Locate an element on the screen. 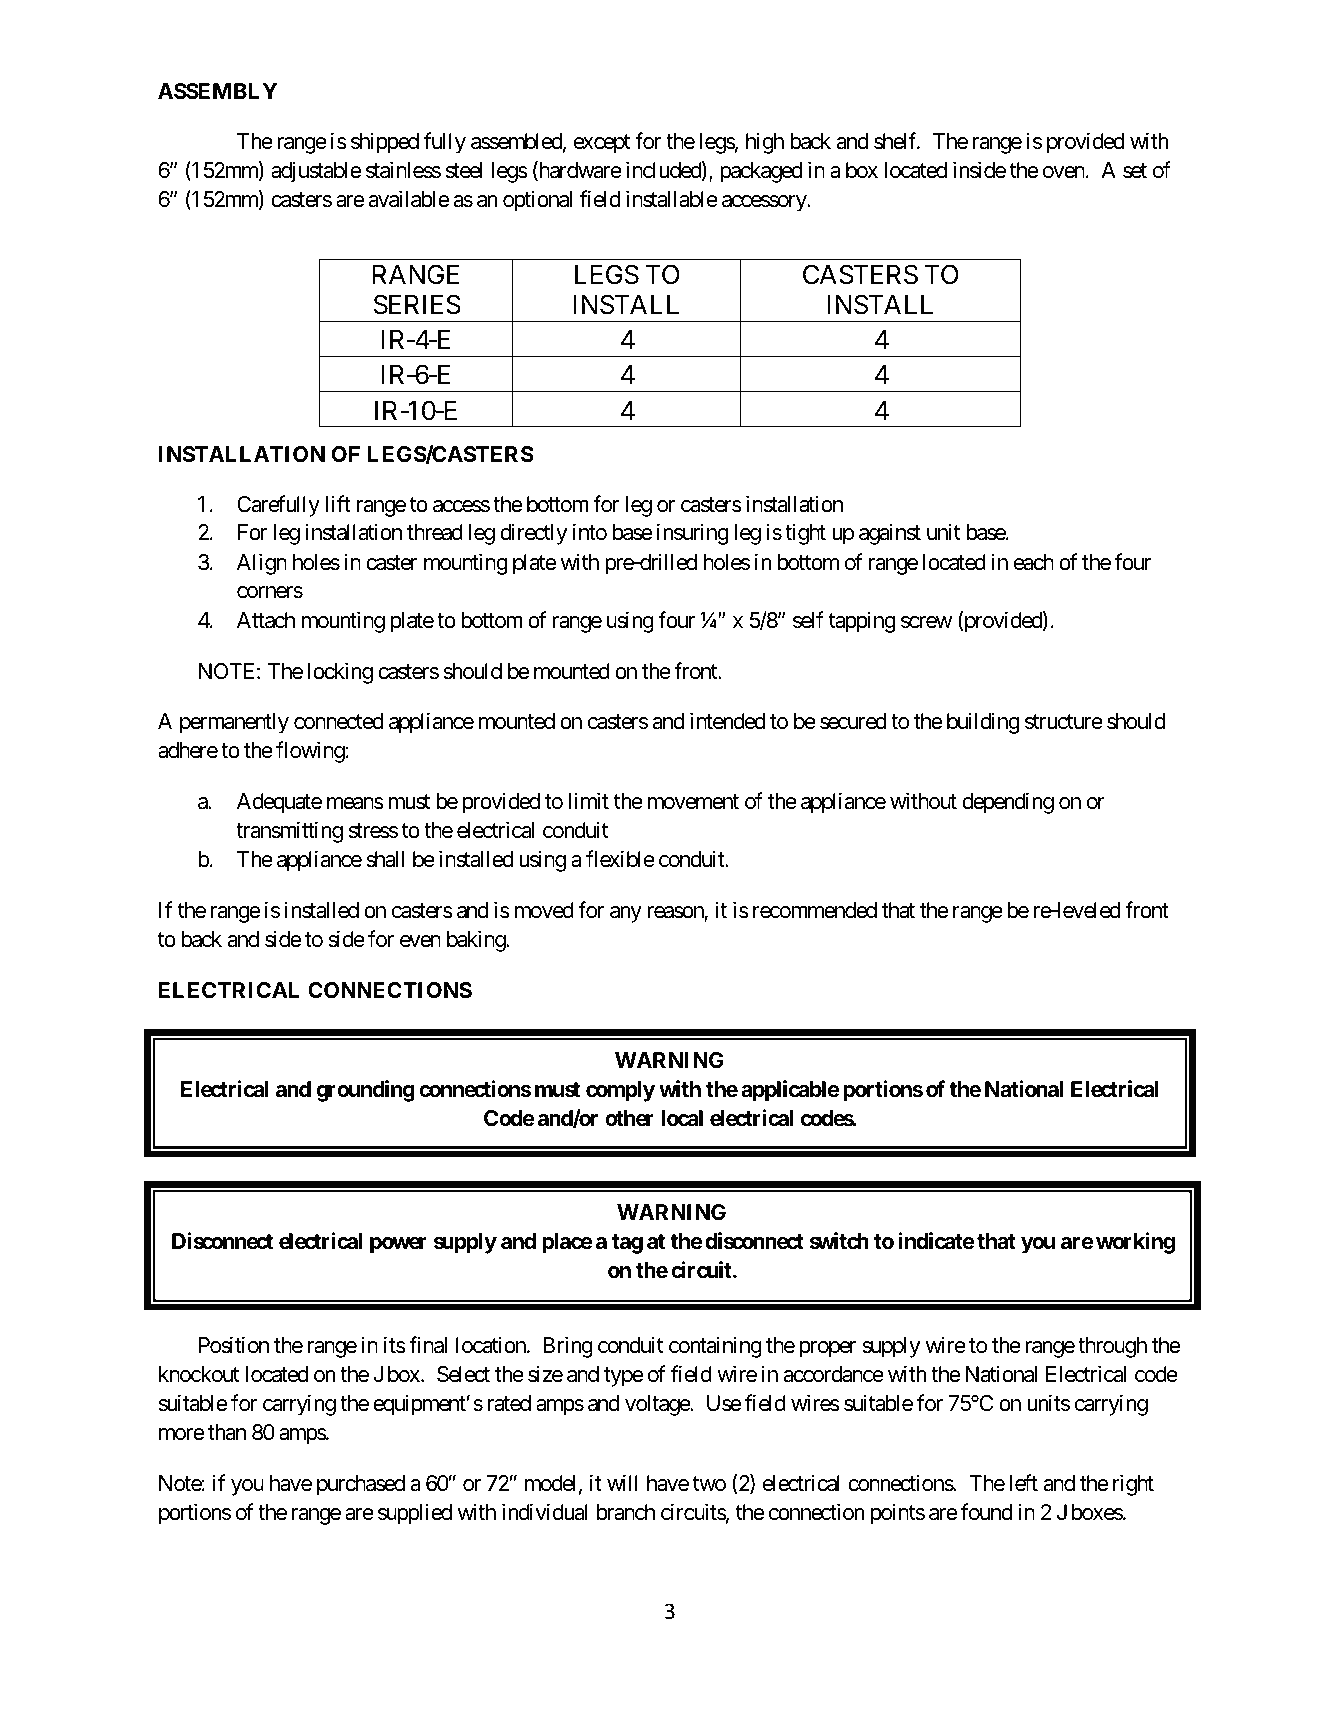 This screenshot has width=1340, height=1734. movement is located at coordinates (693, 802).
